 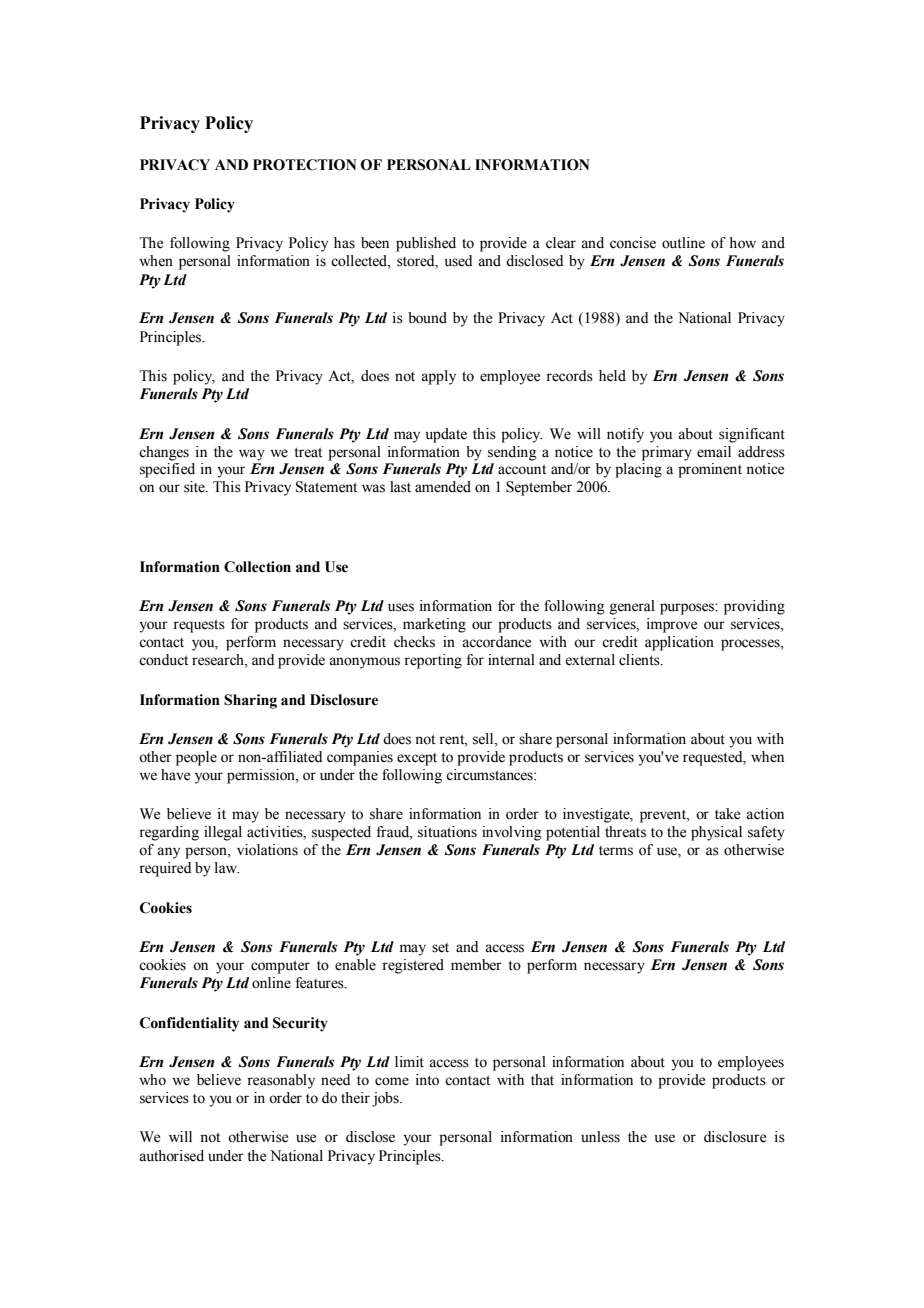 I want to click on requests, so click(x=199, y=626).
